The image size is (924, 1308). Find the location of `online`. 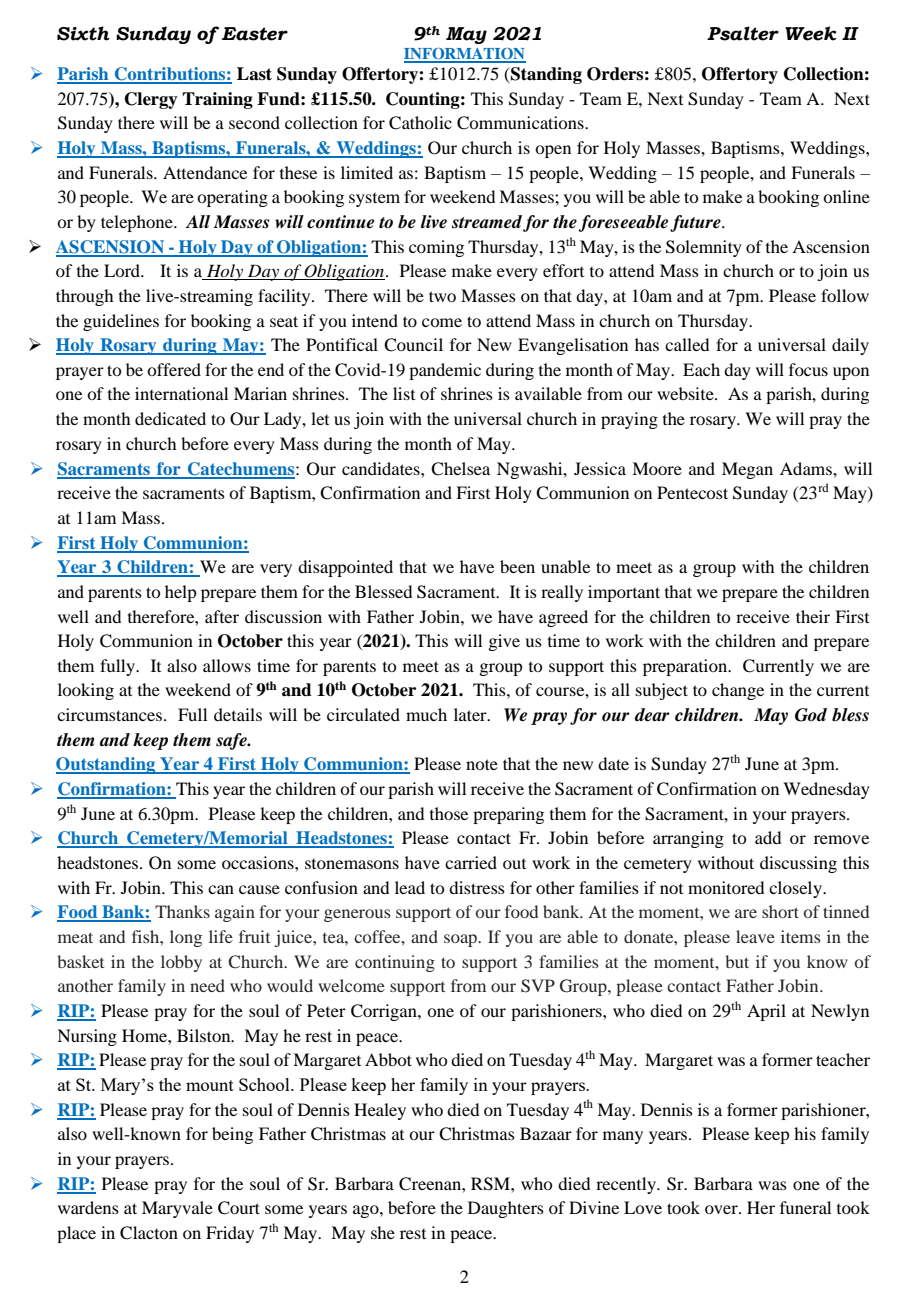

online is located at coordinates (846, 196).
